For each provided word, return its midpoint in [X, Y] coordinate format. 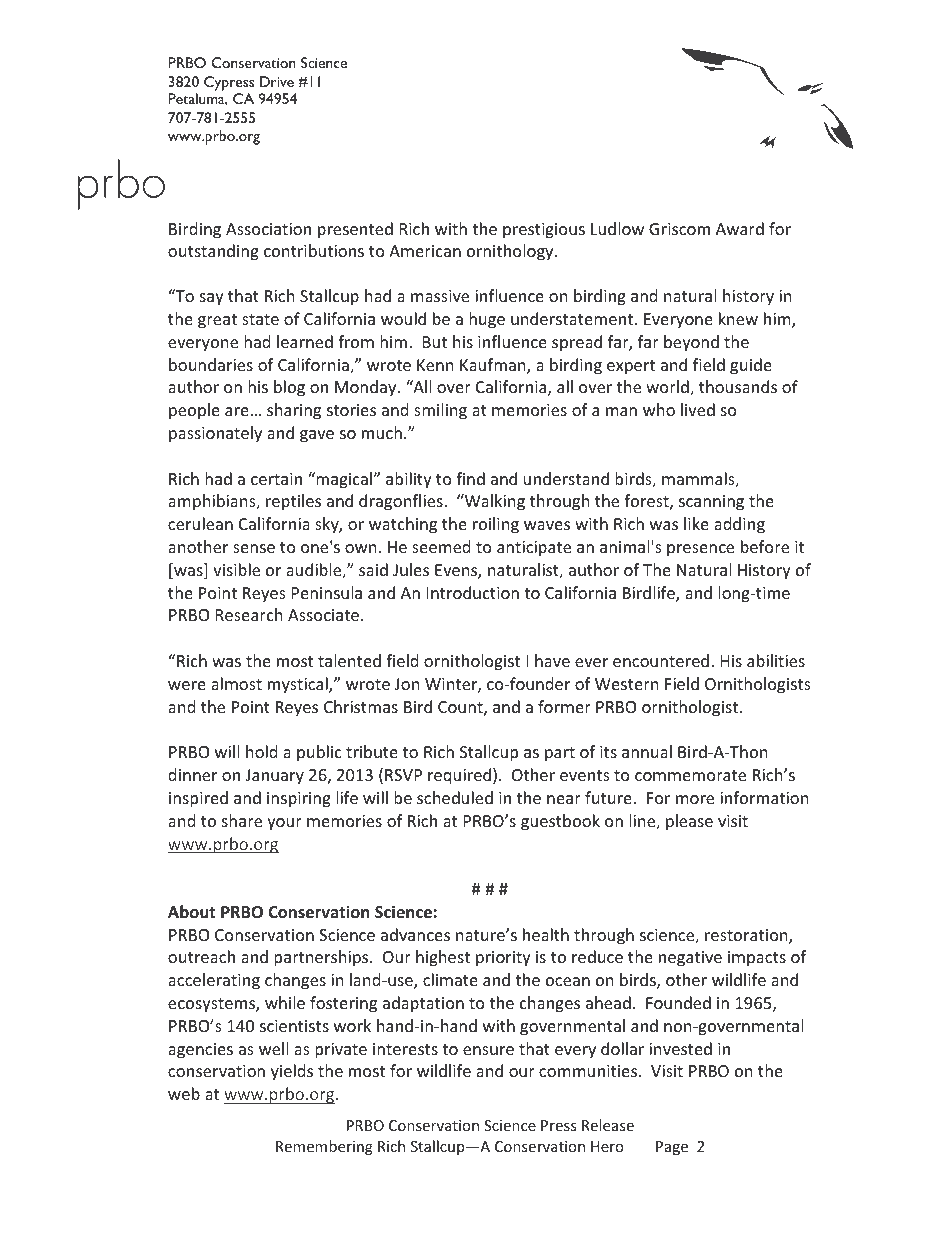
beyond [691, 343]
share [242, 820]
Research [249, 614]
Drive [277, 81]
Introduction [473, 592]
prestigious [544, 231]
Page [672, 1148]
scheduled [455, 797]
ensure [488, 1050]
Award [740, 228]
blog [289, 388]
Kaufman [494, 366]
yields [292, 1072]
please [689, 822]
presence [700, 550]
